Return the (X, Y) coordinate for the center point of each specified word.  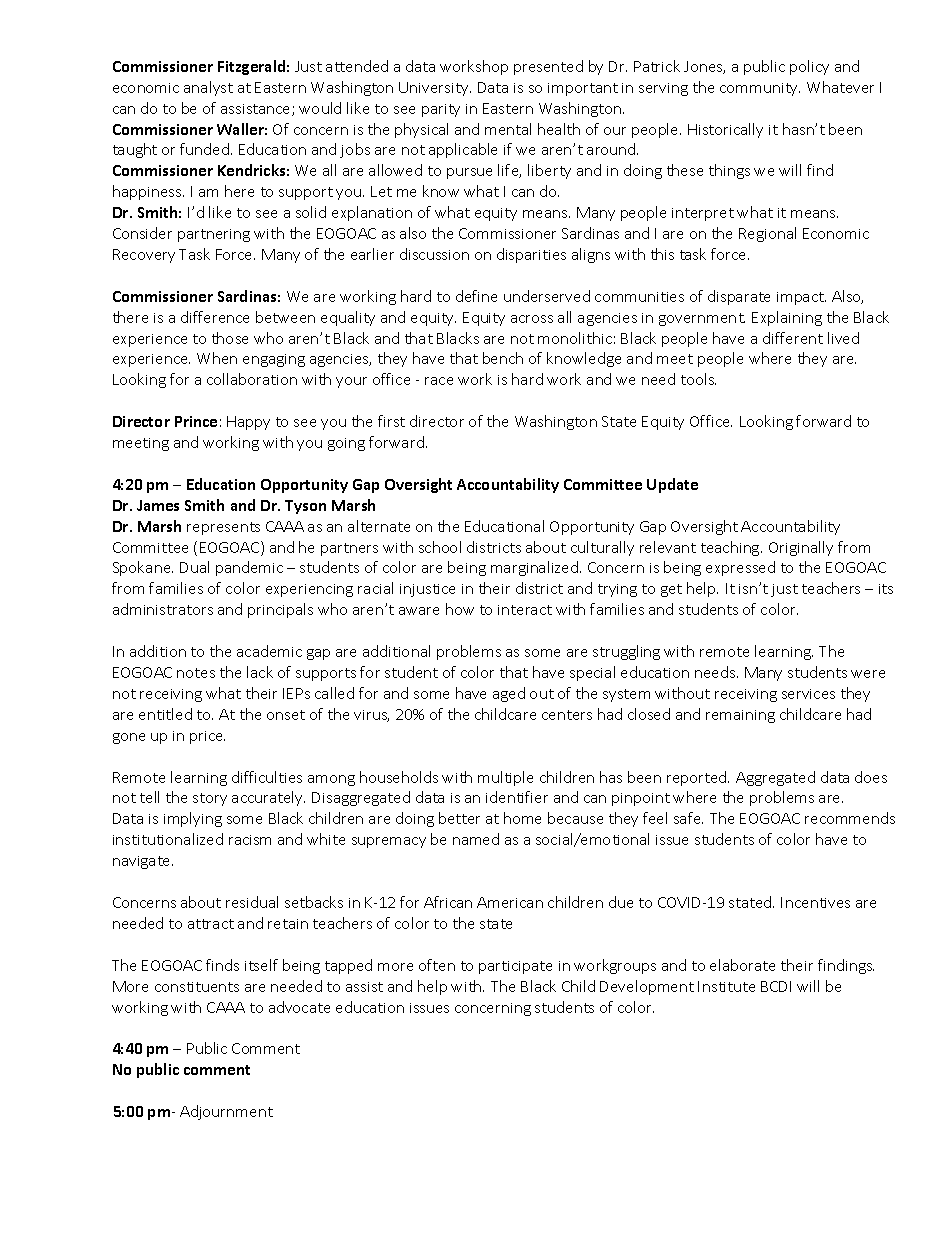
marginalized (534, 568)
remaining (740, 716)
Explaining (787, 318)
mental (508, 129)
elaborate (742, 965)
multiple (505, 778)
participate (515, 967)
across (532, 319)
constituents (197, 987)
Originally (801, 548)
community (760, 89)
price (207, 737)
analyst (208, 88)
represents (223, 528)
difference (215, 317)
